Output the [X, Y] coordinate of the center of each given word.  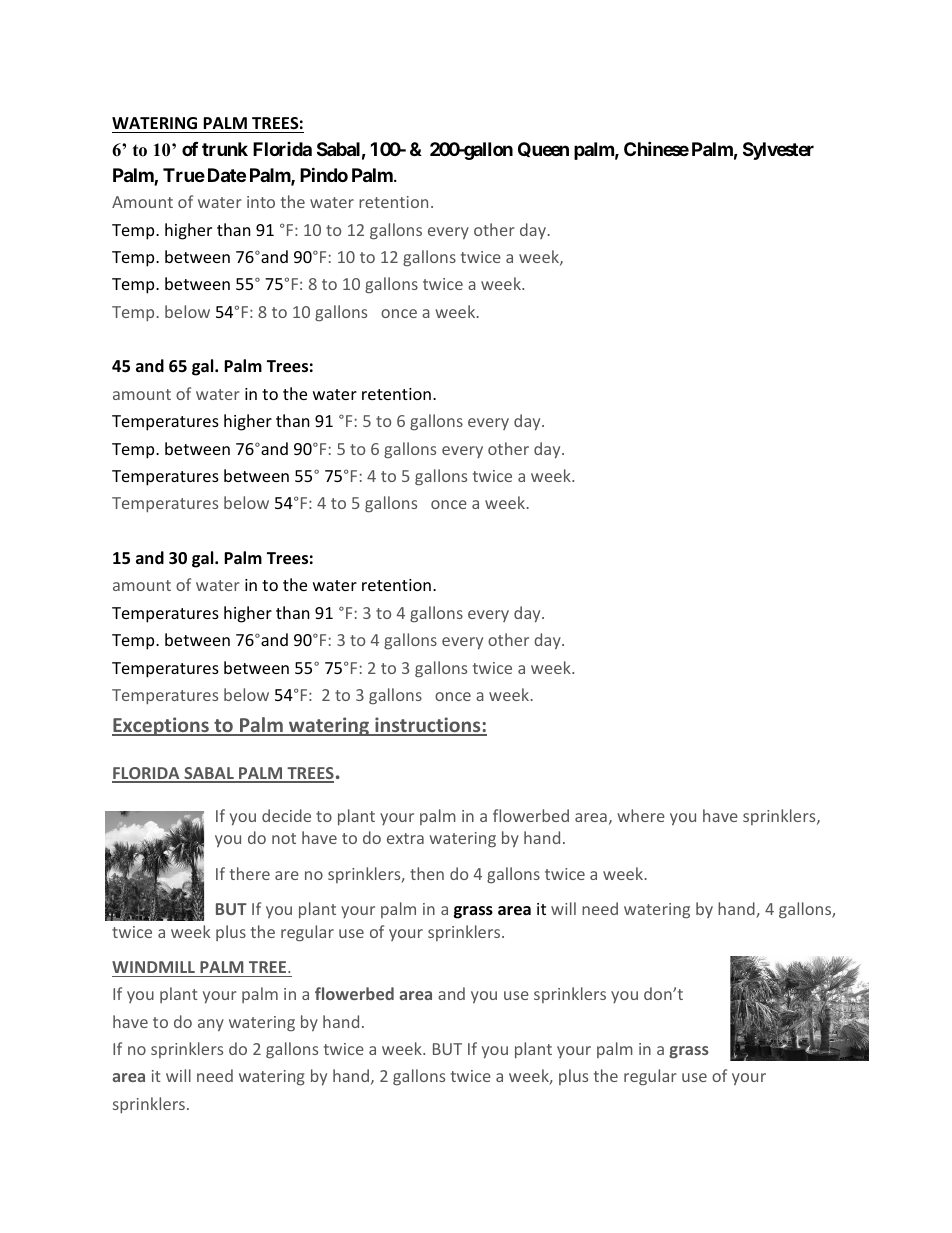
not [284, 838]
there [250, 873]
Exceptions [161, 726]
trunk [225, 149]
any [211, 1025]
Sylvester [778, 151]
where [641, 815]
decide [286, 815]
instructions [428, 726]
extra [405, 838]
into [261, 202]
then [427, 873]
